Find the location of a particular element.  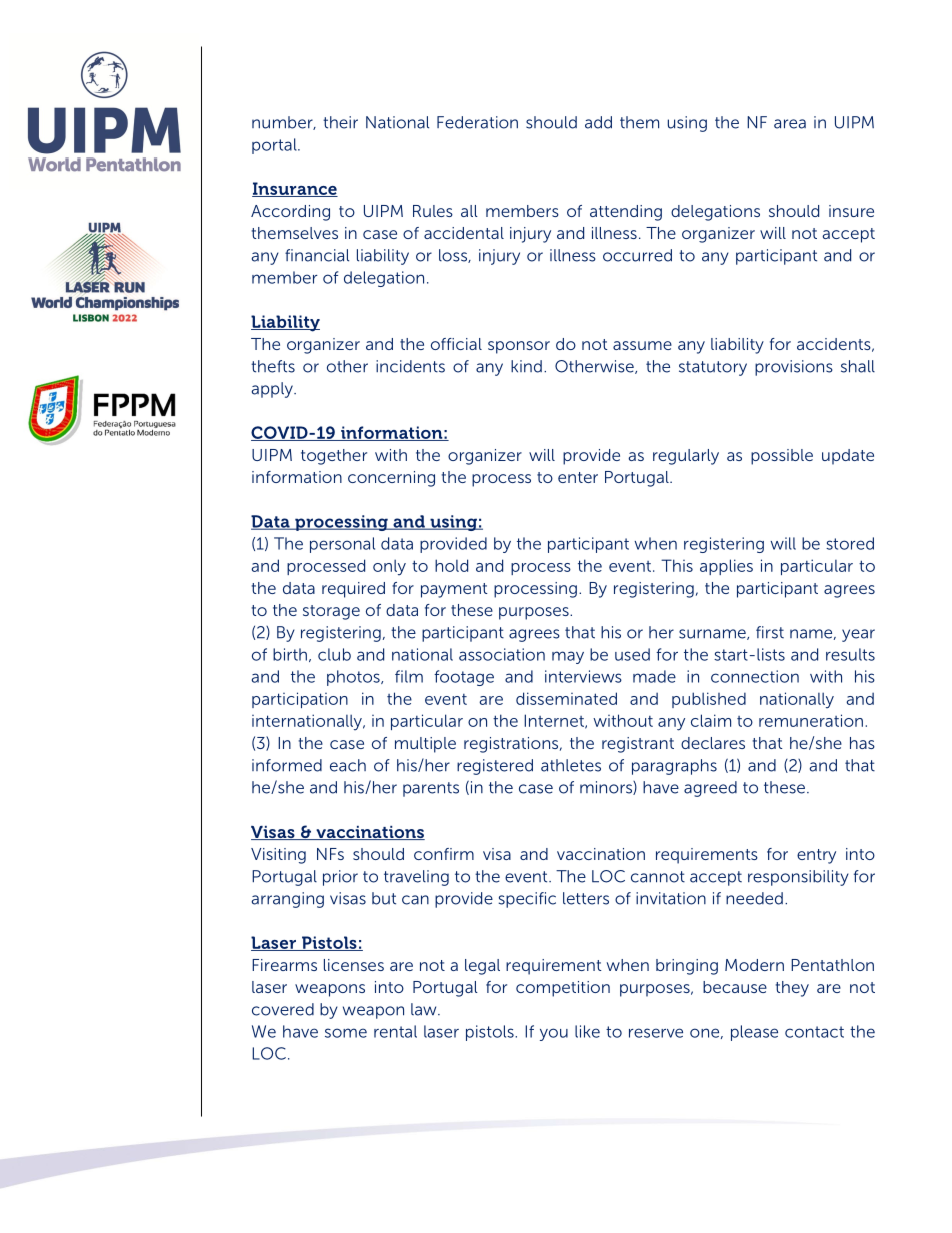

applies is located at coordinates (726, 567).
